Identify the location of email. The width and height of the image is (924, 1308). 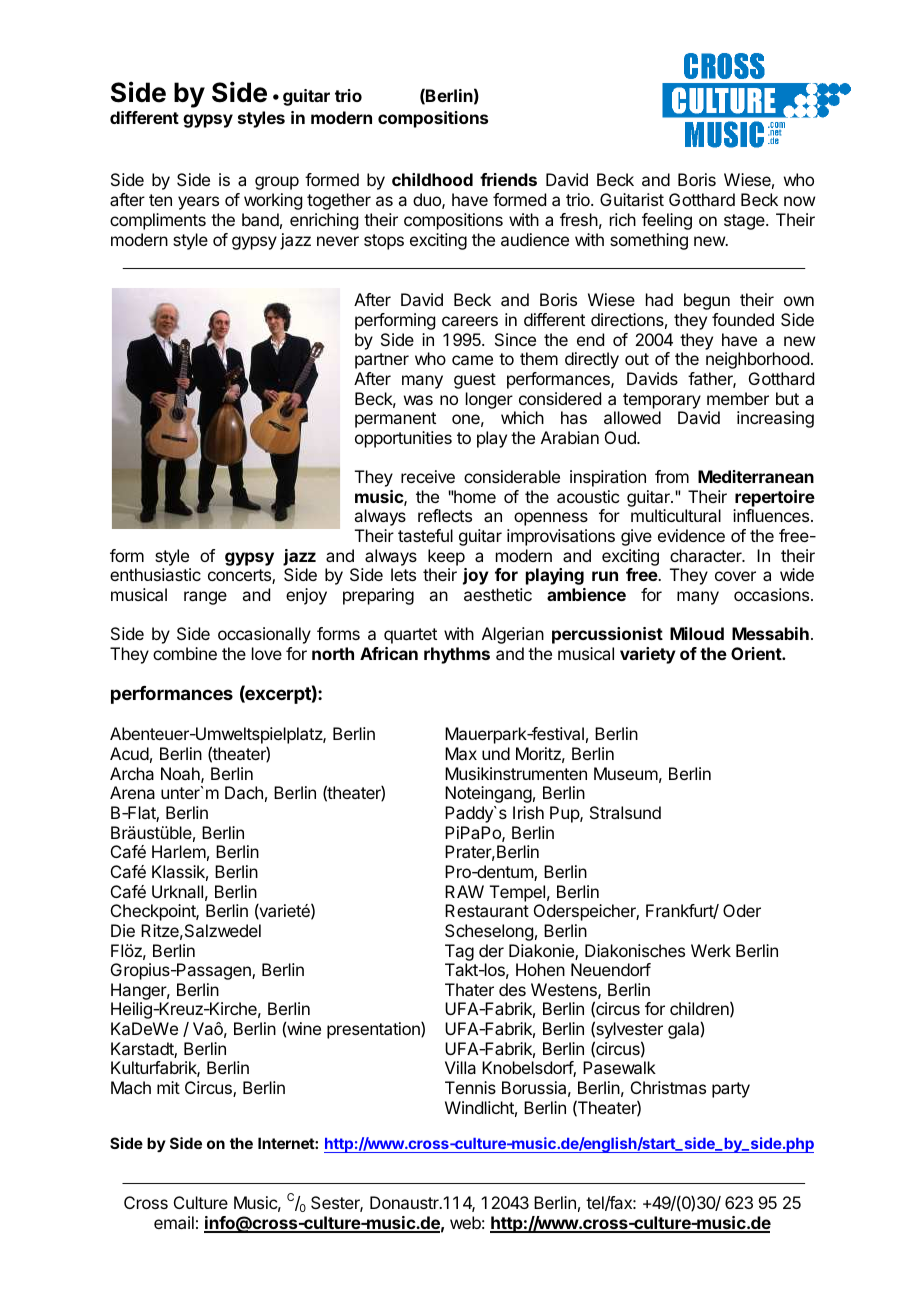
(174, 1222).
